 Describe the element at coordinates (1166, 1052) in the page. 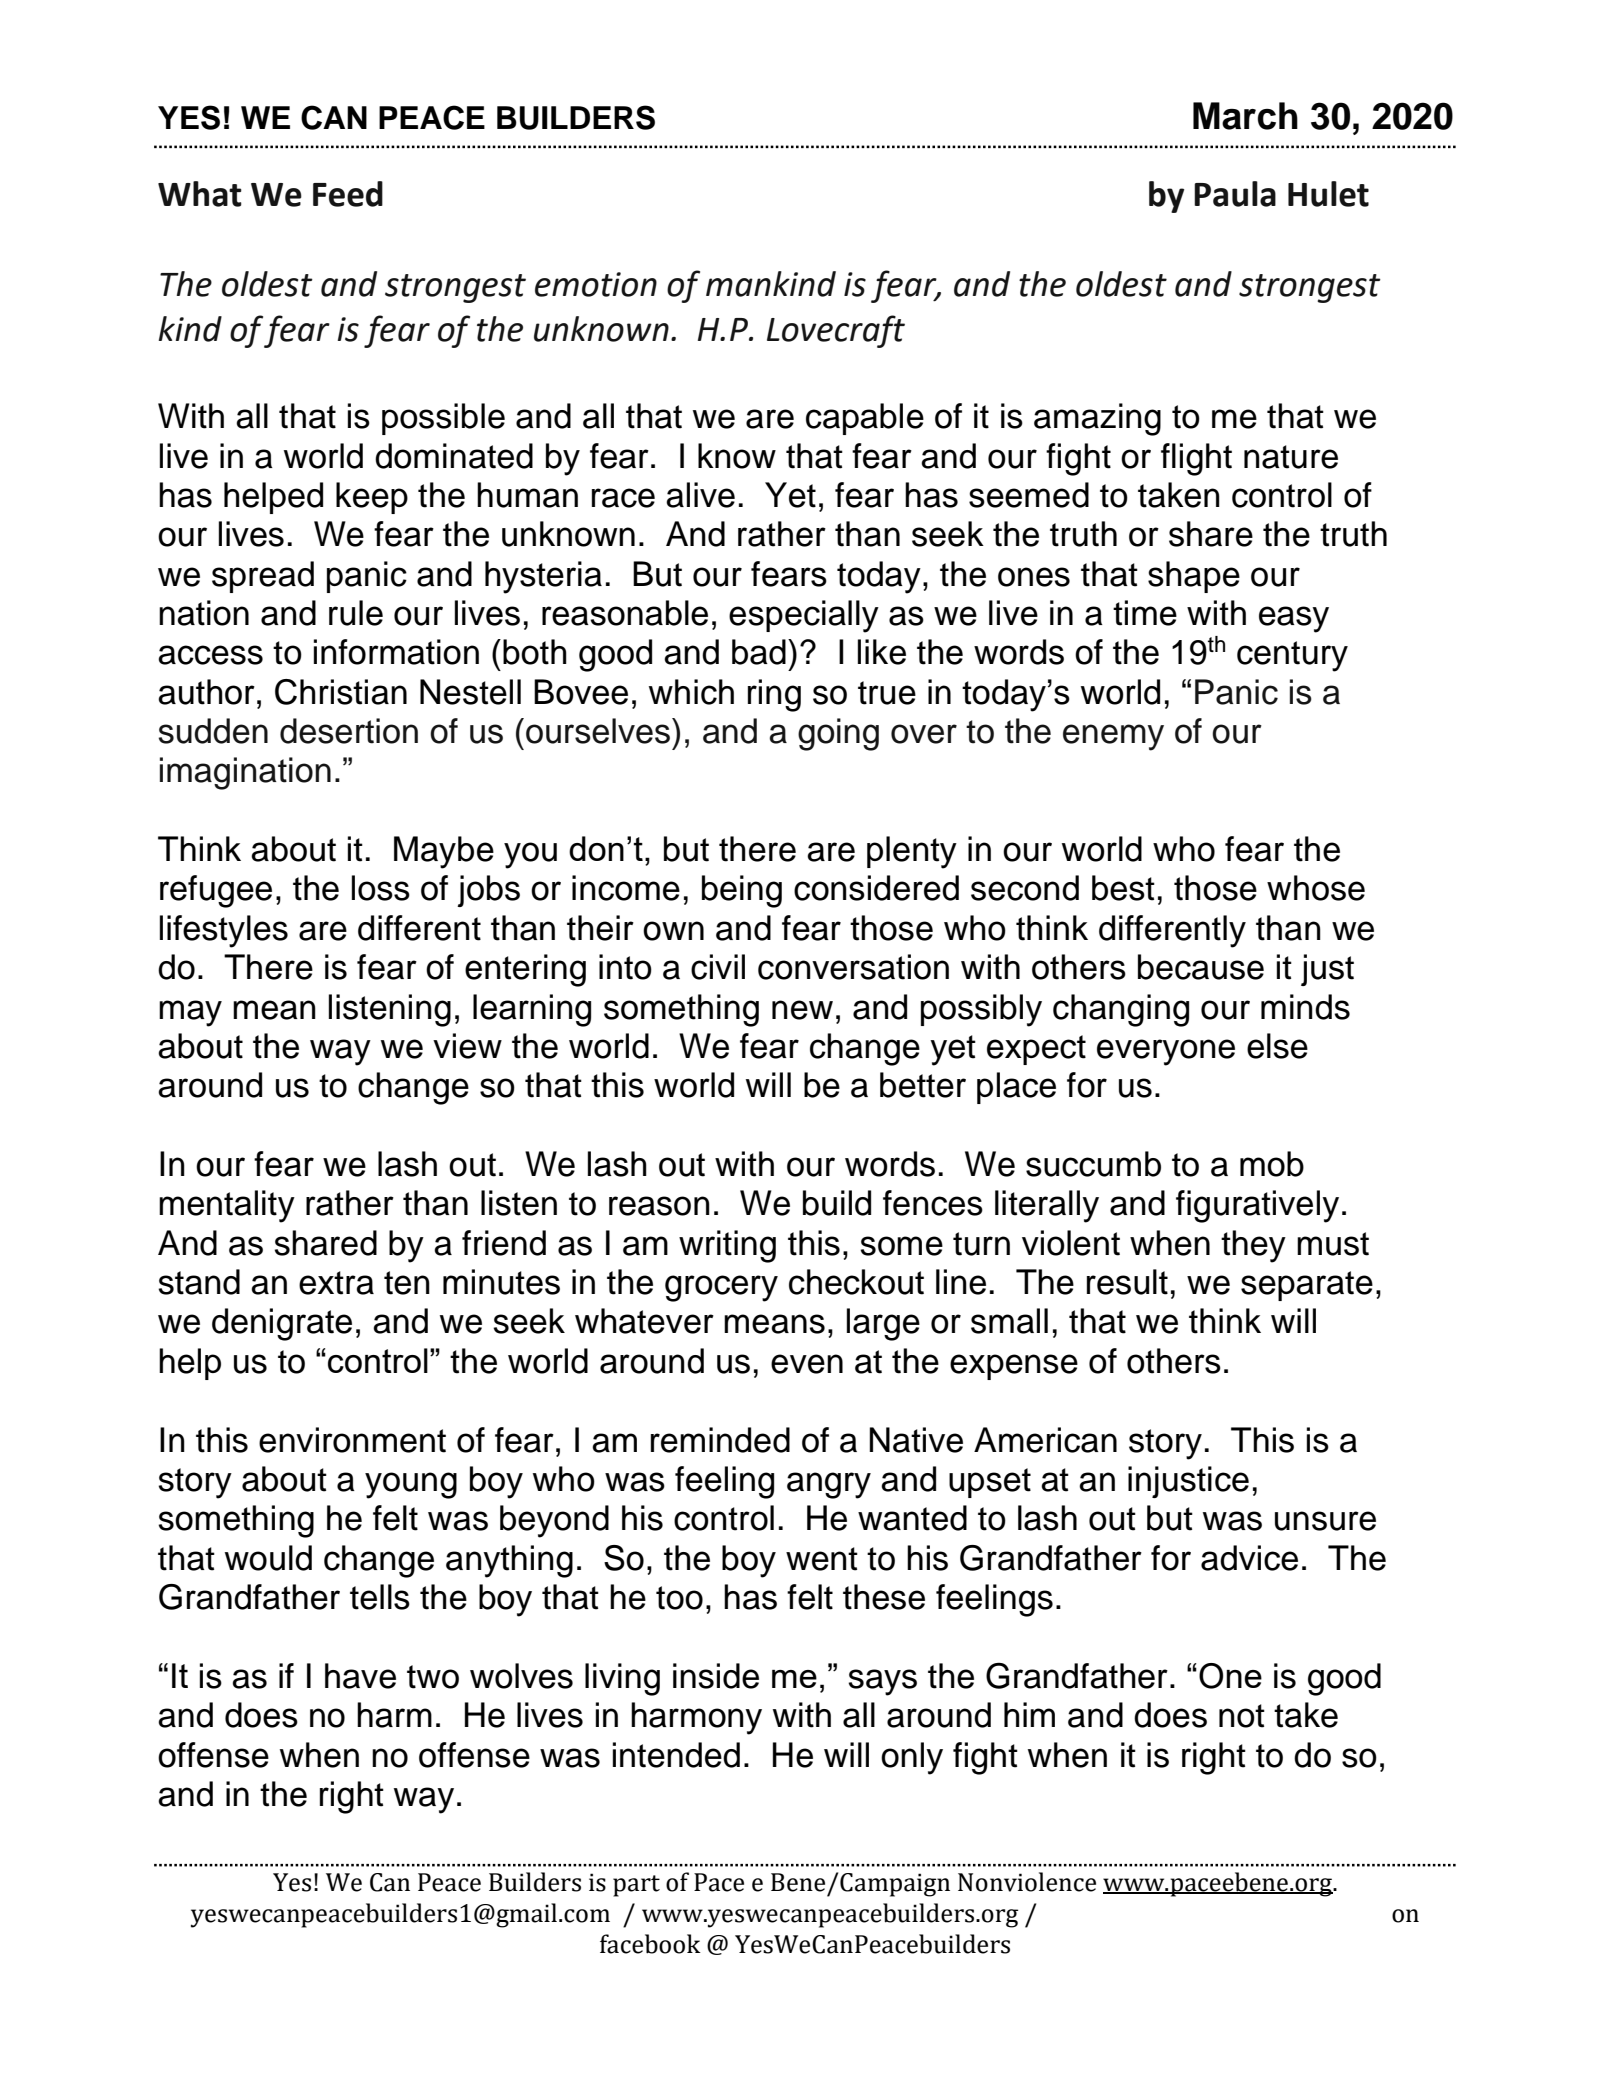

I see `everyone` at that location.
